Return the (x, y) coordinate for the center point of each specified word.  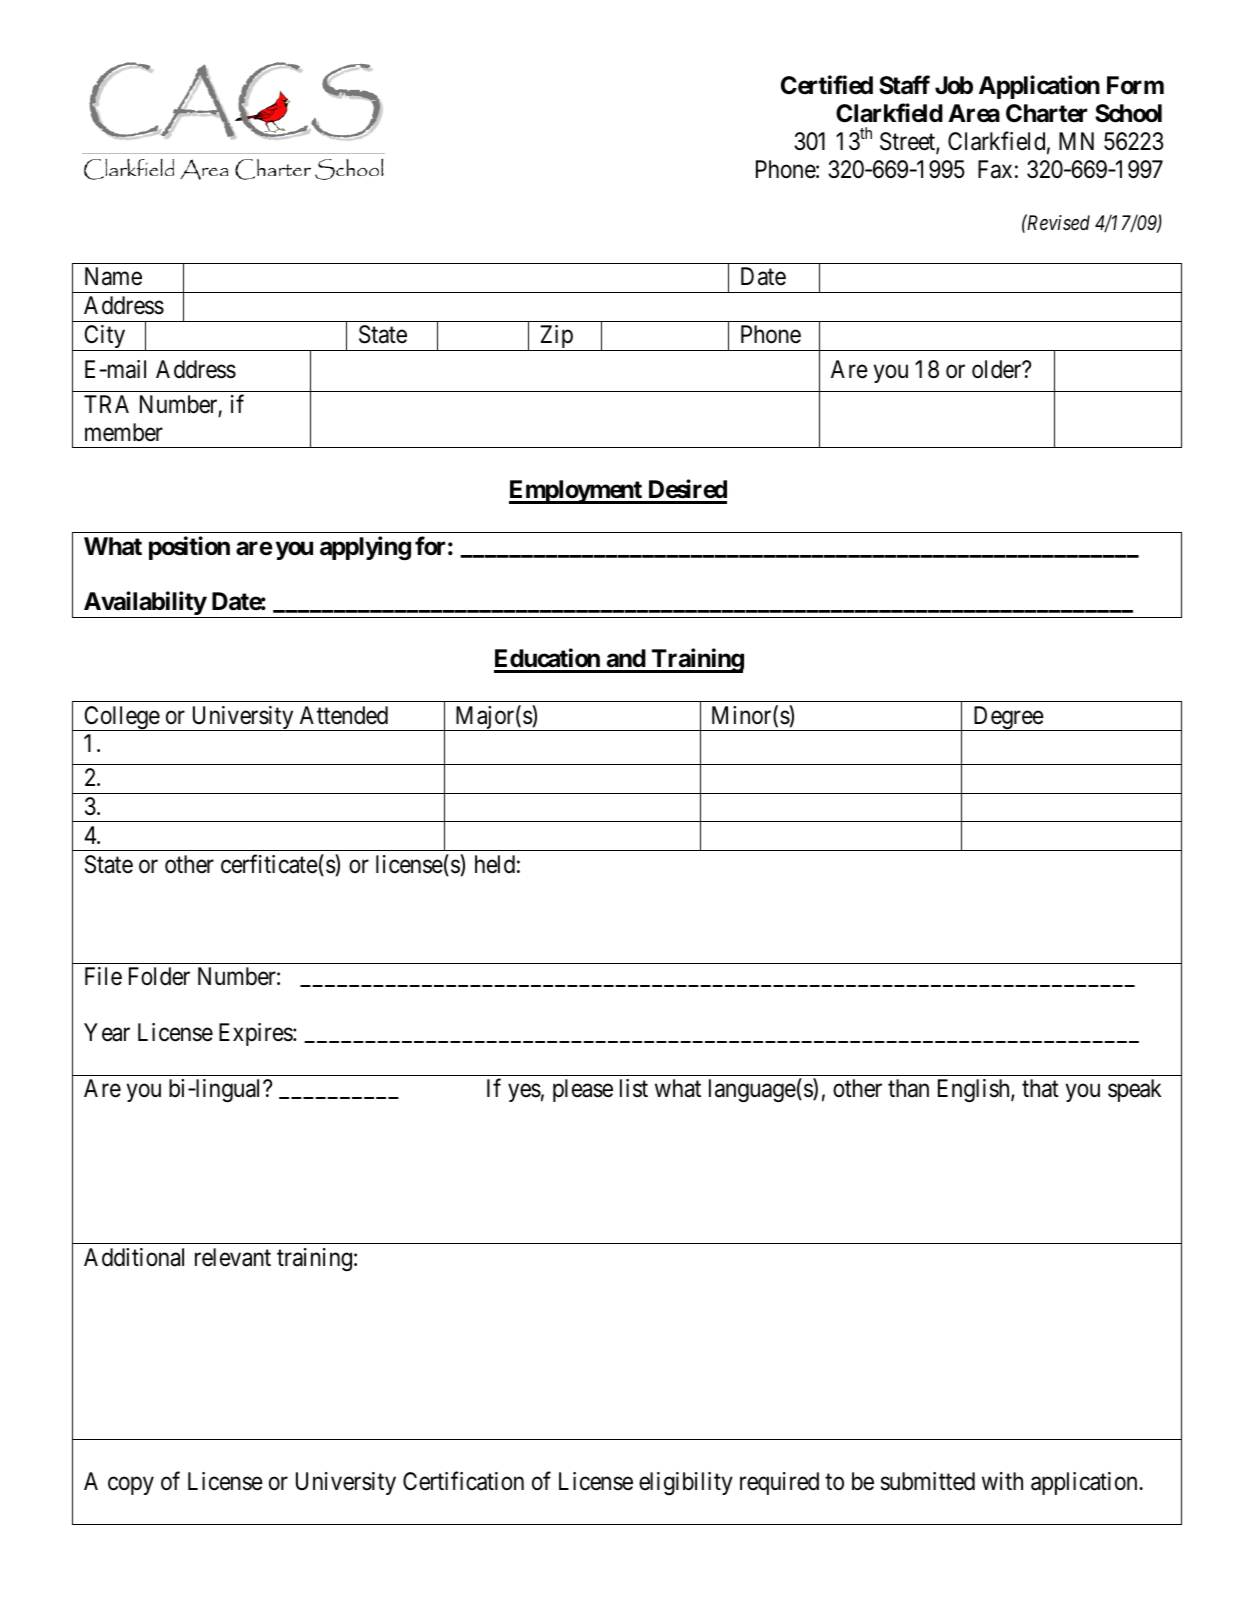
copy (131, 1486)
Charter (1046, 113)
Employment (576, 492)
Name (113, 276)
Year (107, 1032)
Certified (827, 85)
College (121, 718)
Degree (1008, 718)
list (634, 1088)
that (1040, 1088)
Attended (344, 715)
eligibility (686, 1483)
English (975, 1091)
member (124, 432)
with (1002, 1481)
